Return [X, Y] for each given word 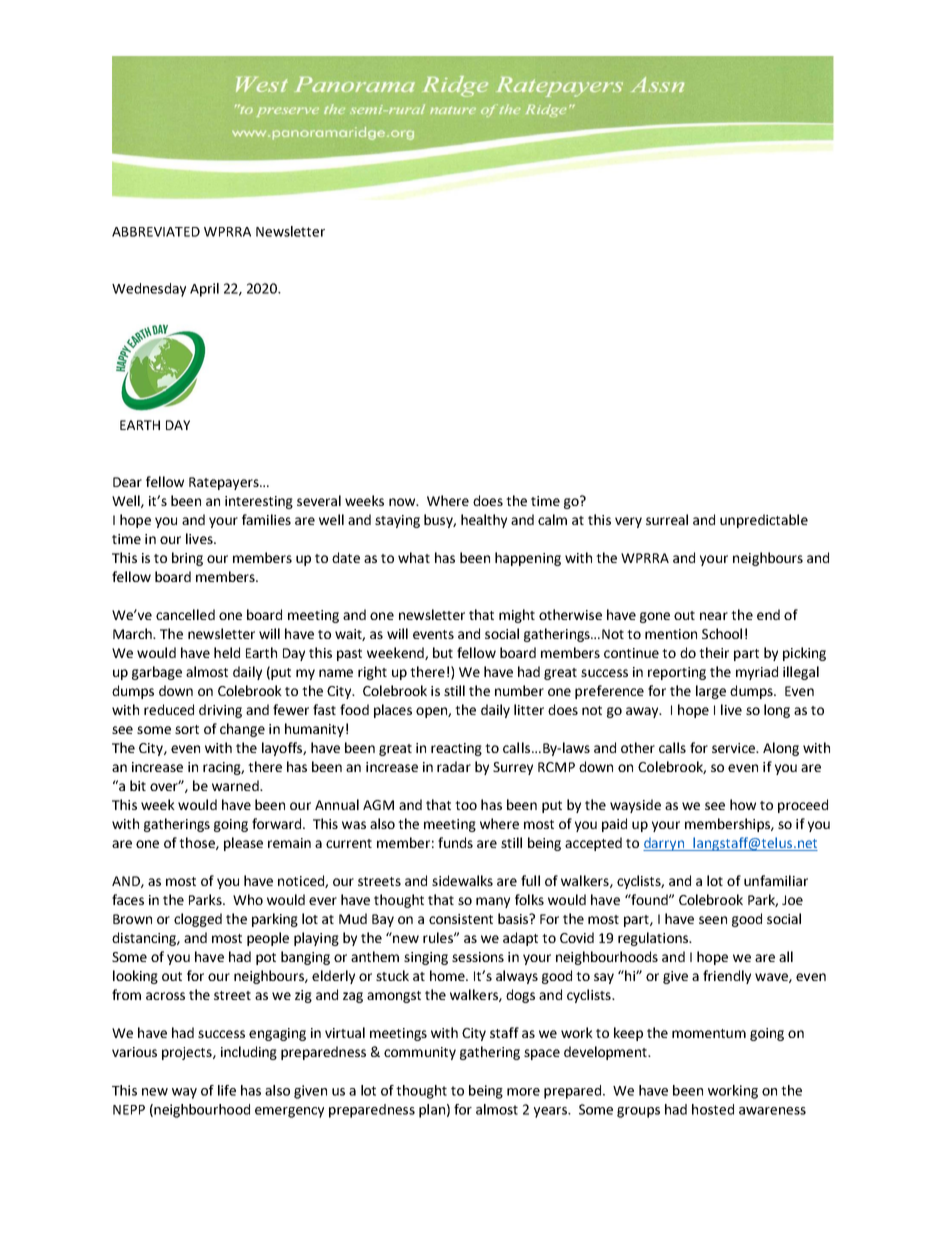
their [714, 652]
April [204, 290]
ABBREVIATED [156, 232]
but [443, 652]
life [227, 1090]
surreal [667, 519]
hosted [713, 1109]
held [227, 652]
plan [432, 1111]
